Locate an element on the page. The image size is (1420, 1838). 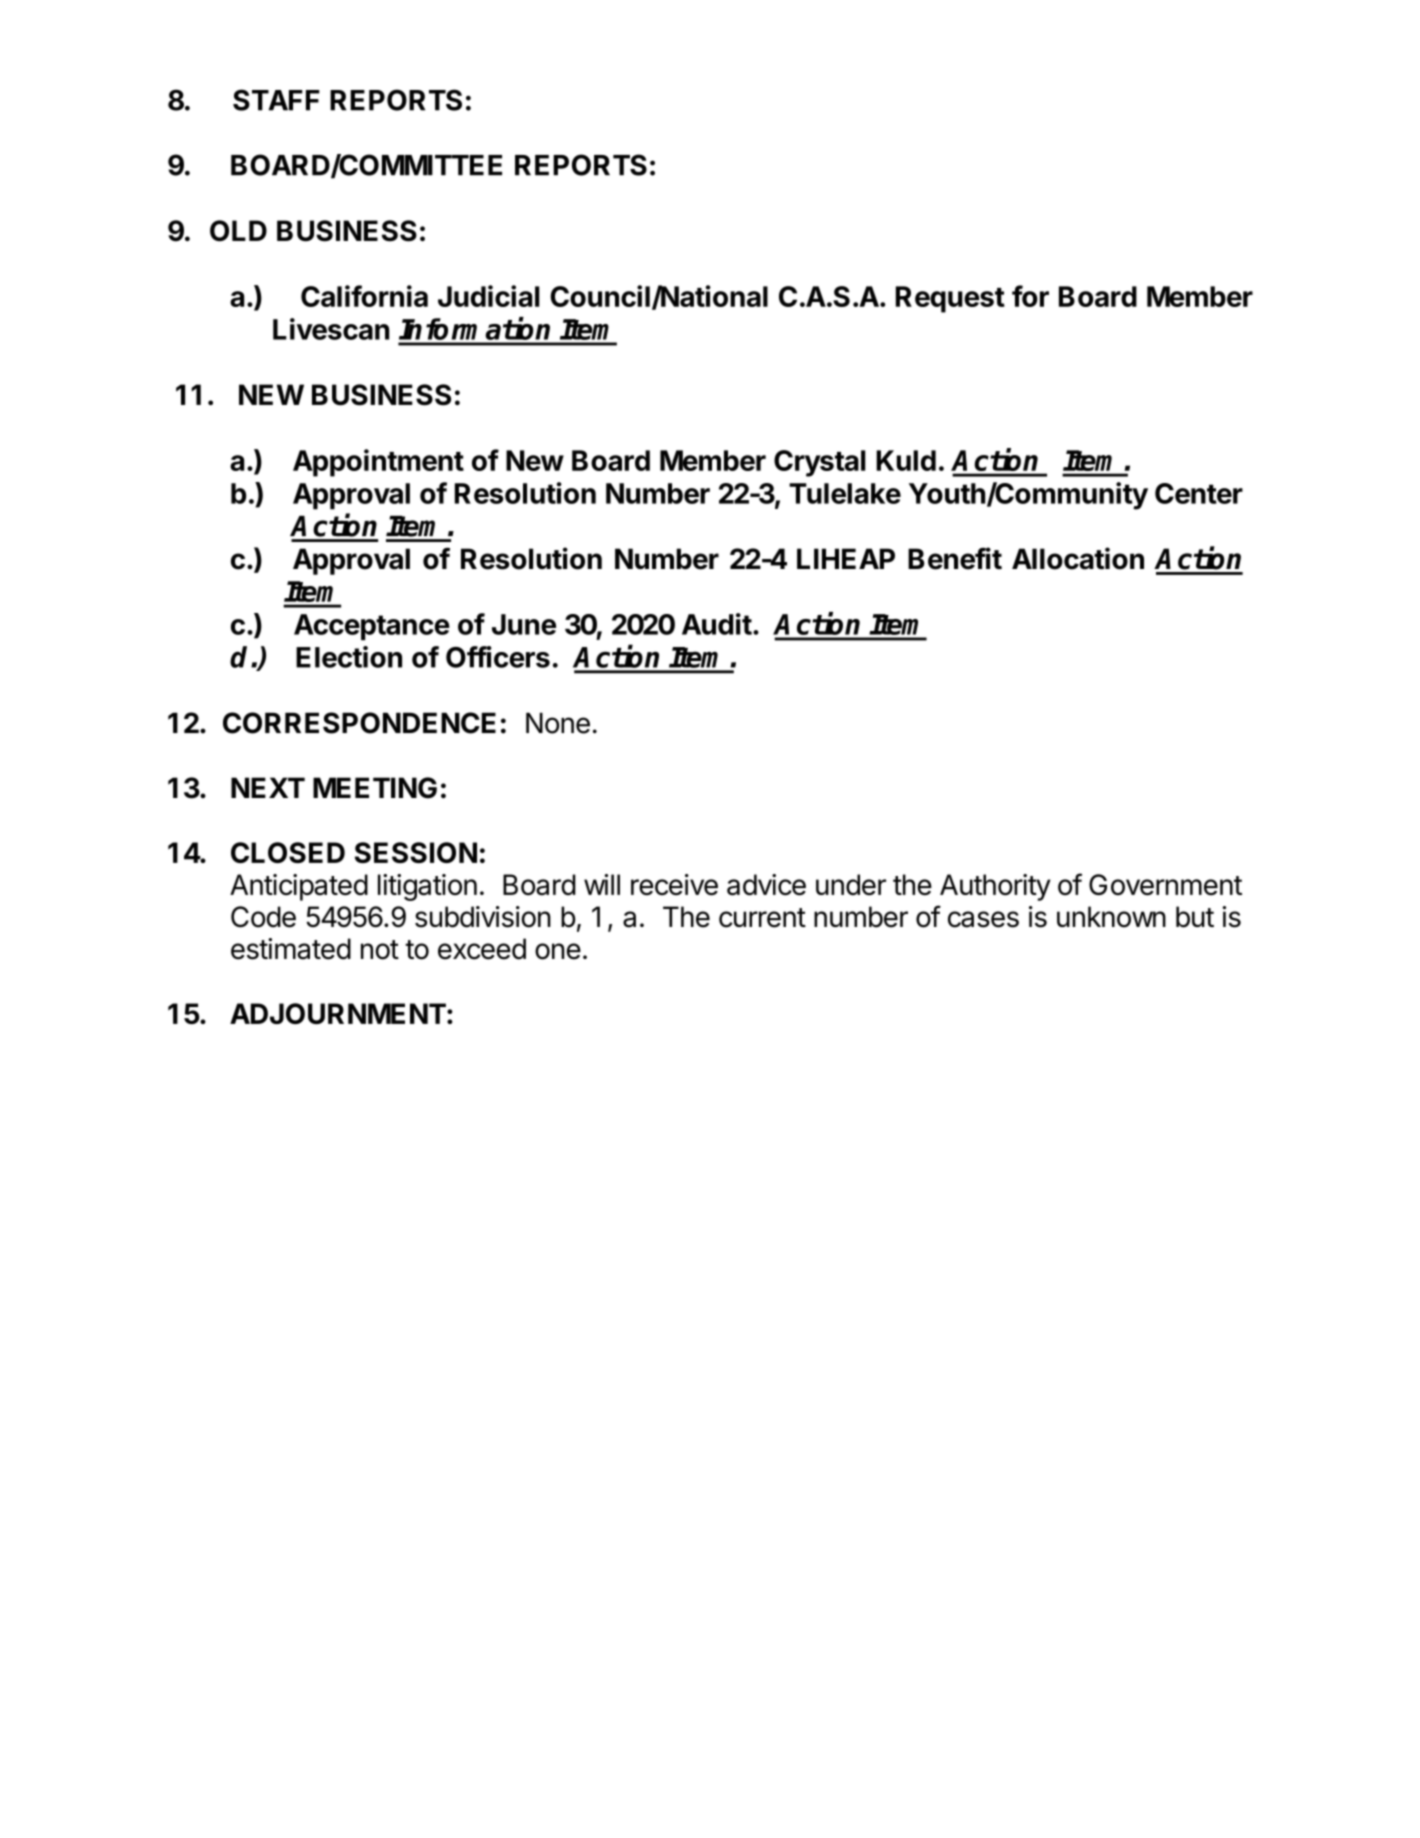
Audit is located at coordinates (717, 624).
